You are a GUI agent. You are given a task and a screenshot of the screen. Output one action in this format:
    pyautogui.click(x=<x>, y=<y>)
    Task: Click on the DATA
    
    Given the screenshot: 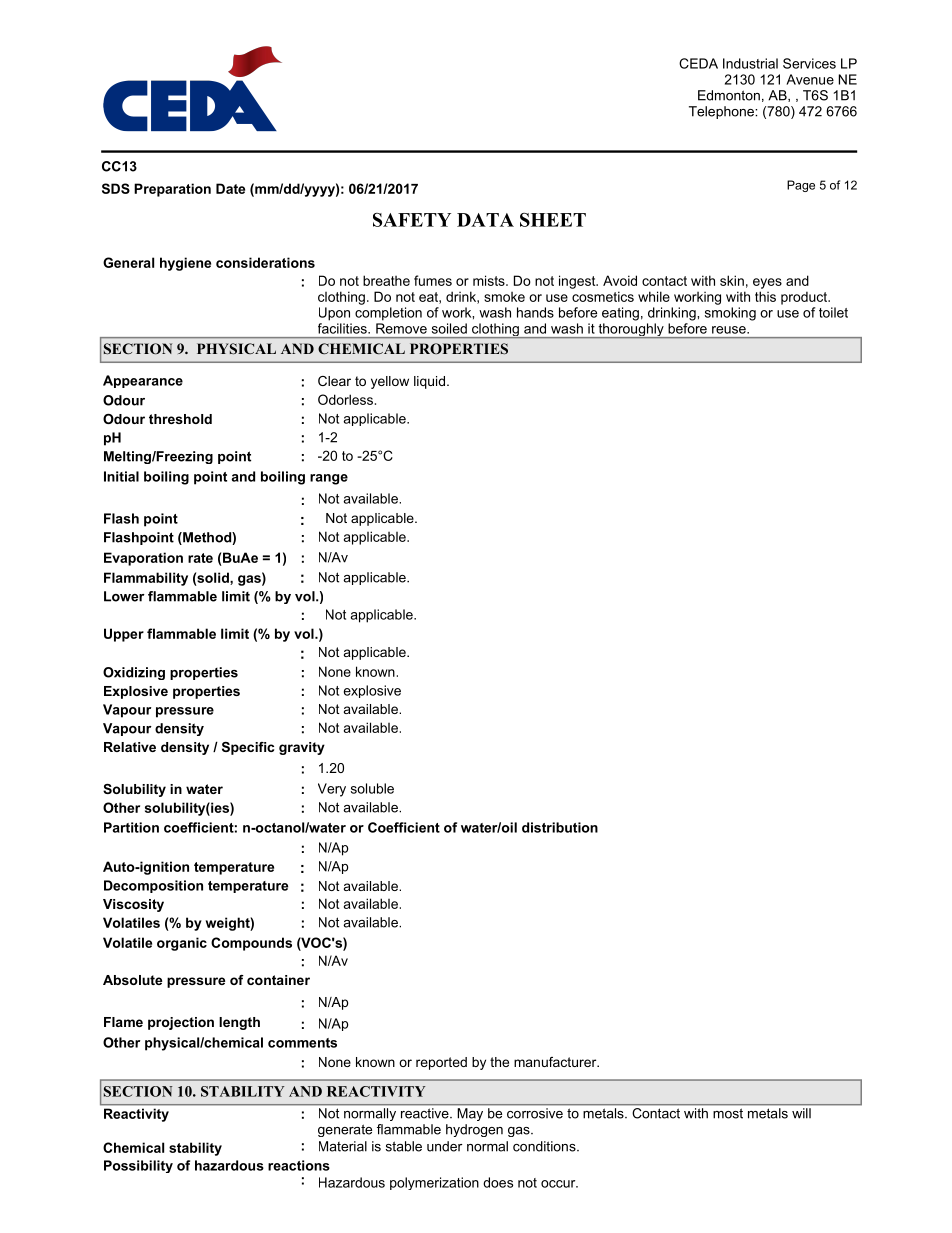 What is the action you would take?
    pyautogui.click(x=485, y=220)
